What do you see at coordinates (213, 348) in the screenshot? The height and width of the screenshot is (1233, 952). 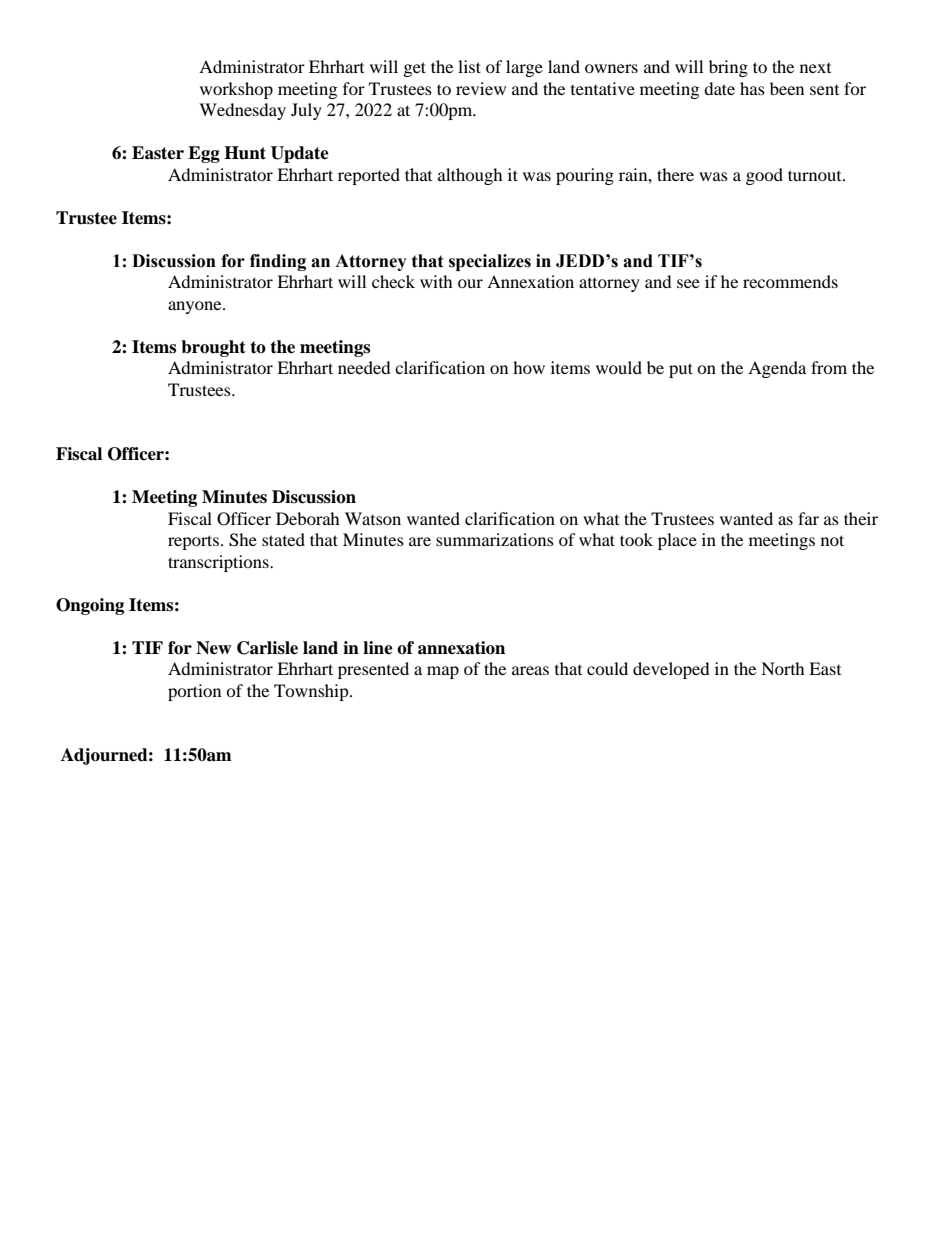 I see `brought` at bounding box center [213, 348].
